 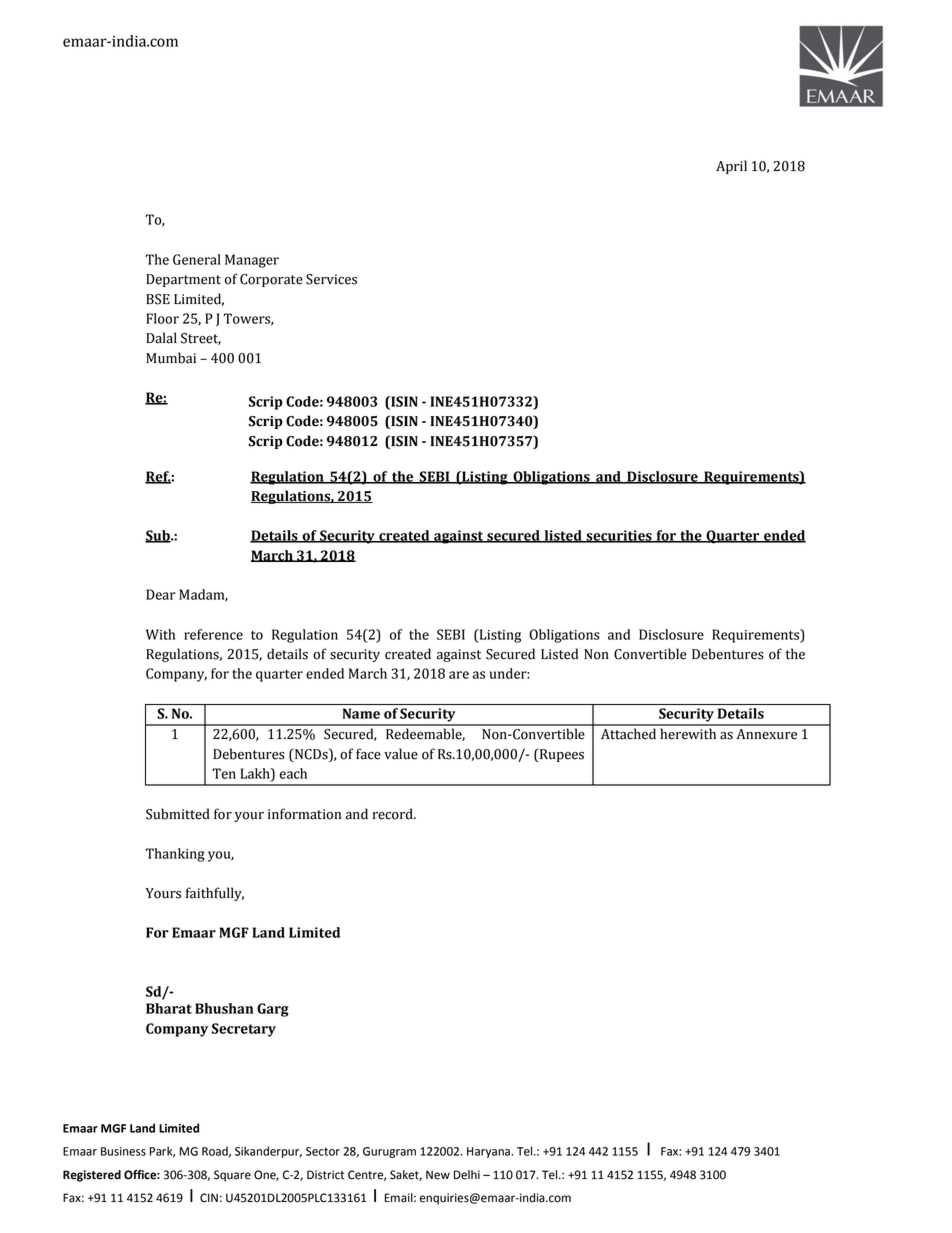 What do you see at coordinates (331, 279) in the screenshot?
I see `Services` at bounding box center [331, 279].
